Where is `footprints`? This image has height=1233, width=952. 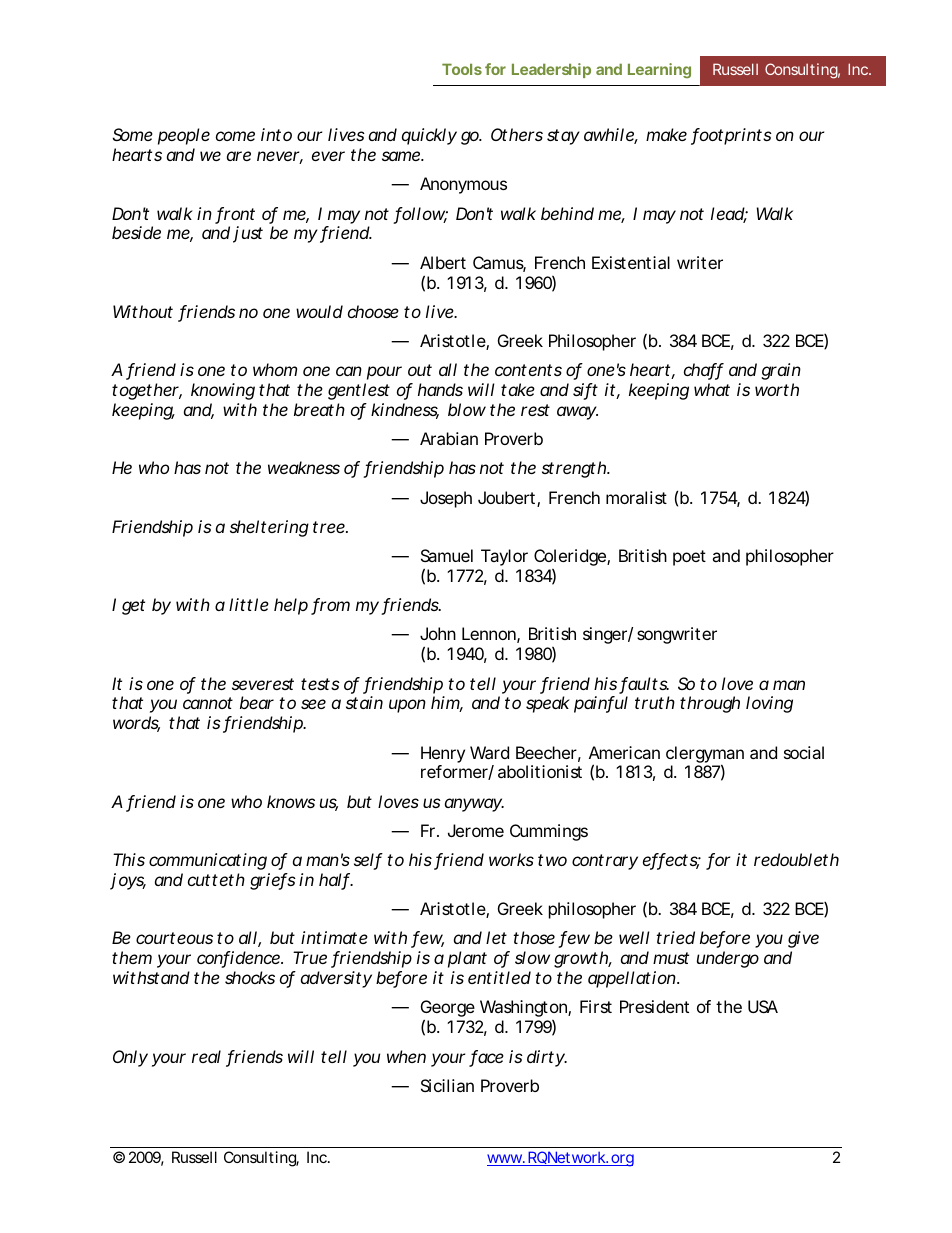
footprints is located at coordinates (731, 136).
